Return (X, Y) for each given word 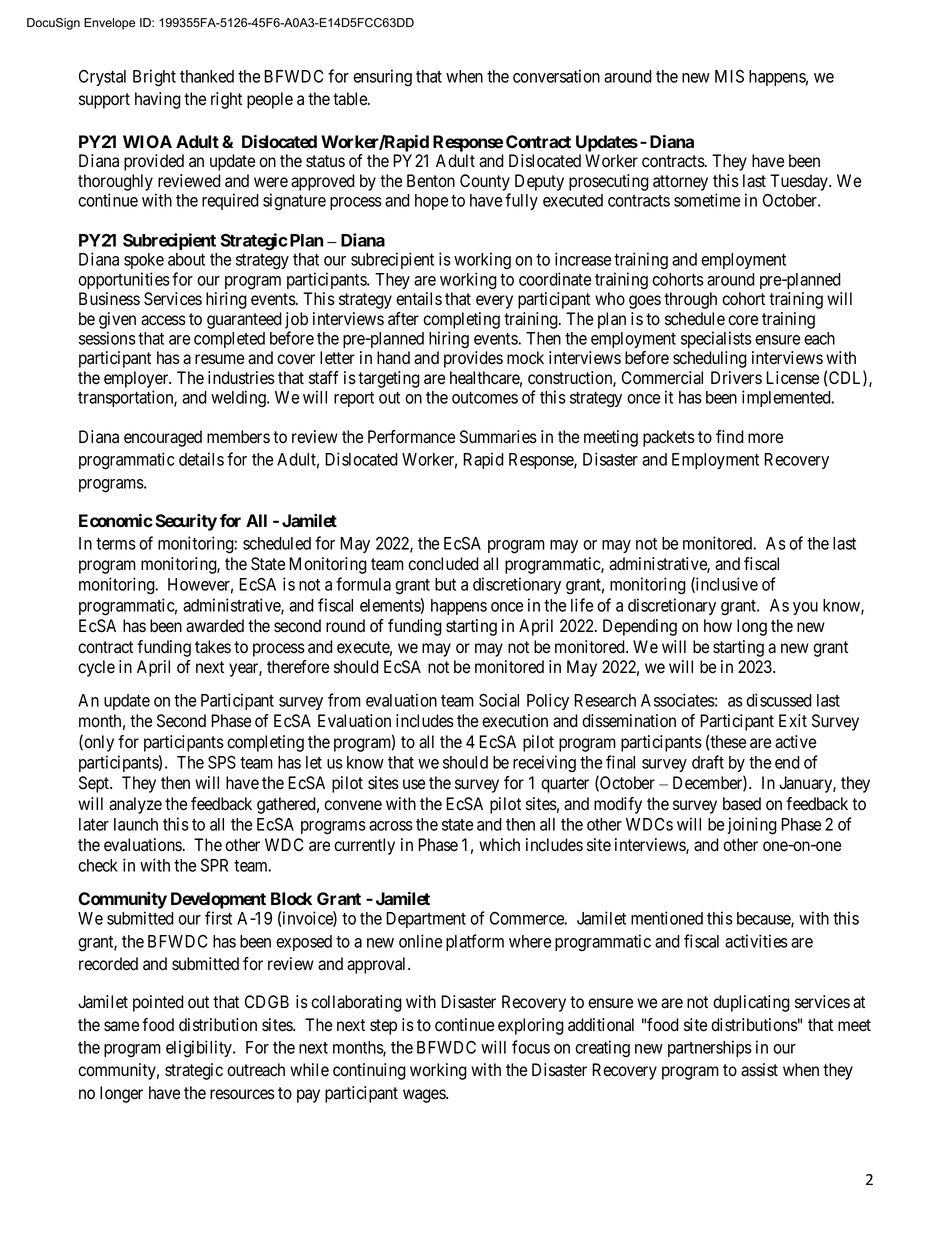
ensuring (382, 78)
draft (708, 762)
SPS (222, 762)
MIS (729, 76)
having (158, 100)
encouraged (163, 438)
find (730, 437)
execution (515, 721)
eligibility (200, 1049)
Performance (411, 437)
